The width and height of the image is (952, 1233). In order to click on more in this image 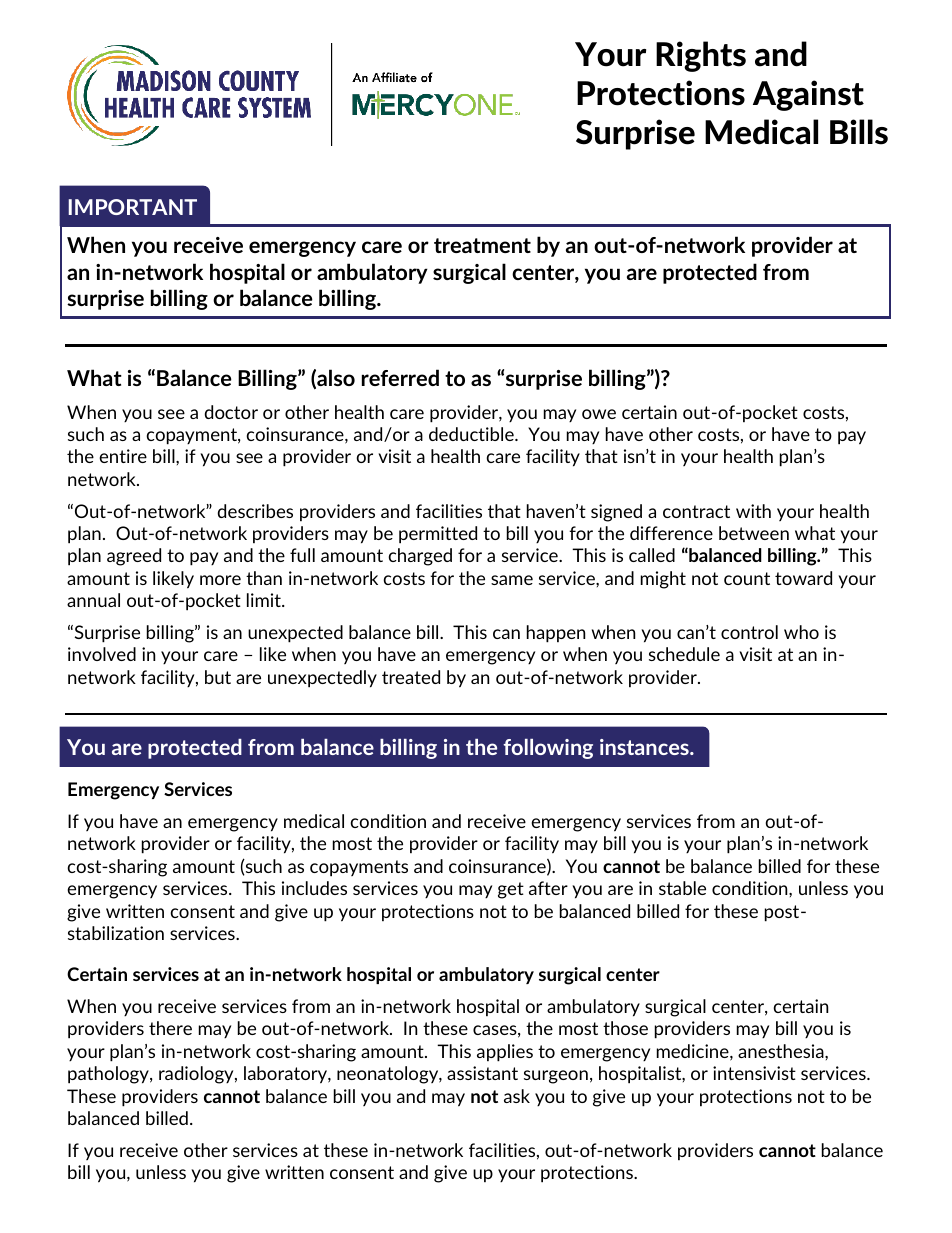, I will do `click(220, 580)`.
